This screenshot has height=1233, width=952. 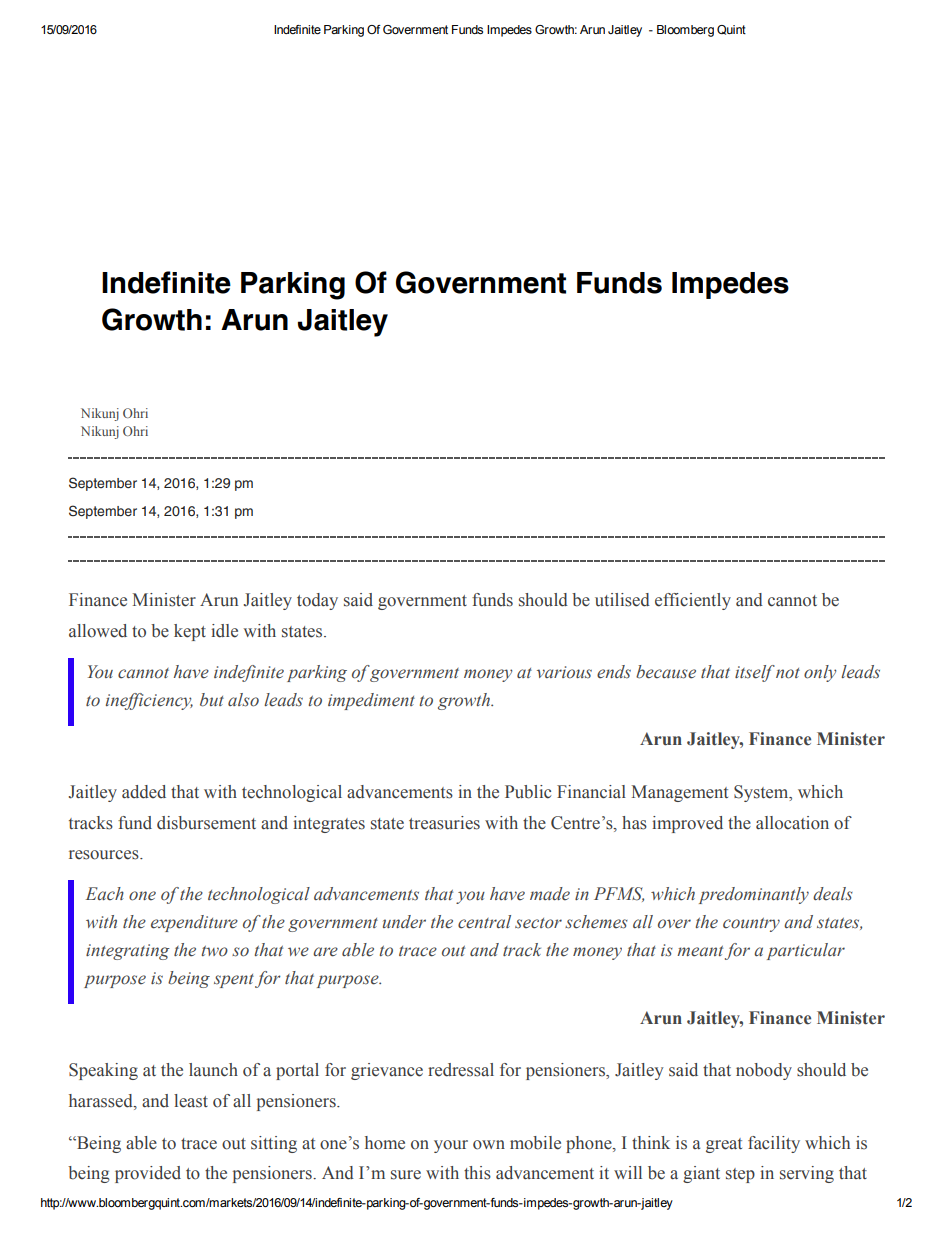 I want to click on Each, so click(x=105, y=894).
